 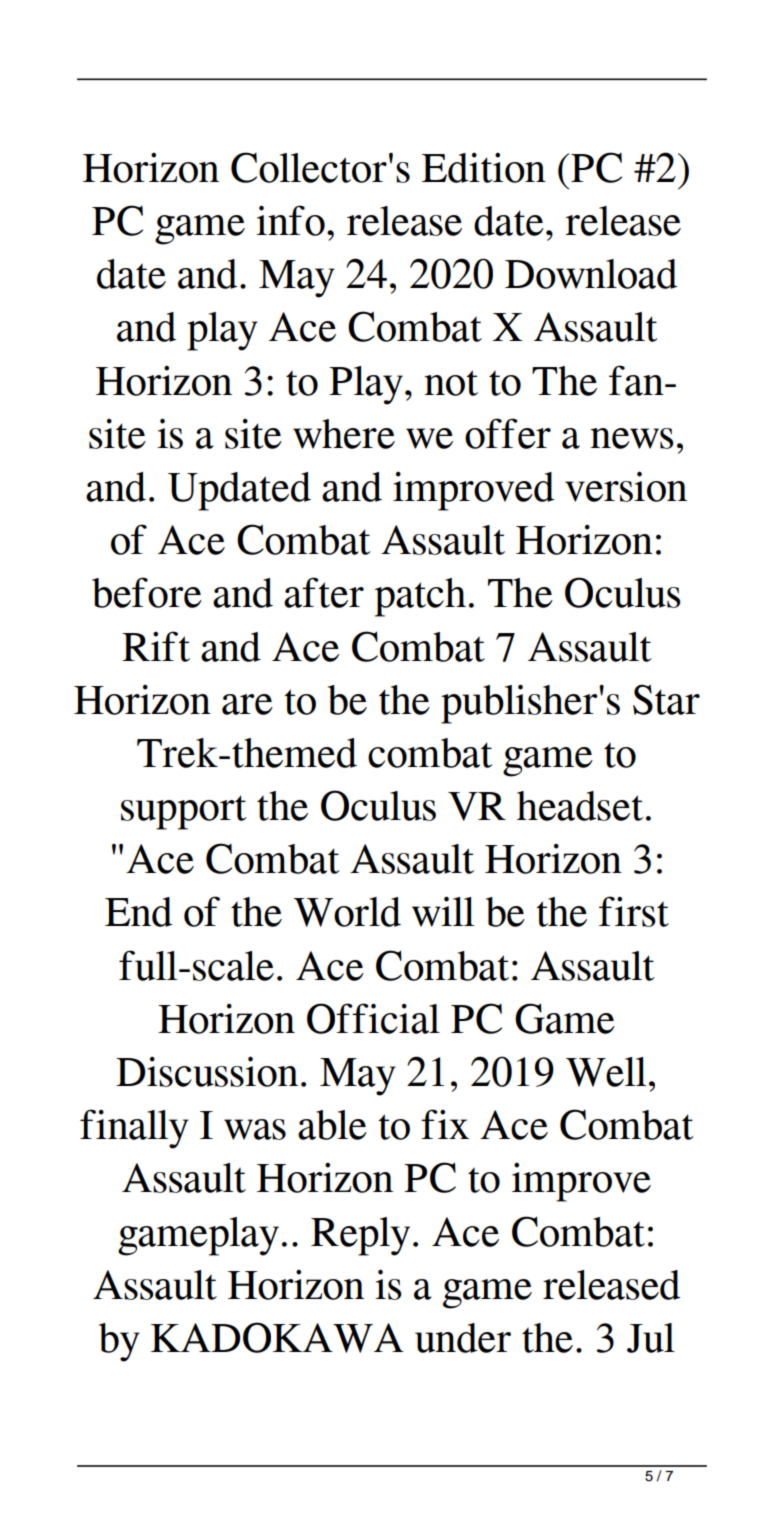 What do you see at coordinates (632, 438) in the document?
I see `news` at bounding box center [632, 438].
